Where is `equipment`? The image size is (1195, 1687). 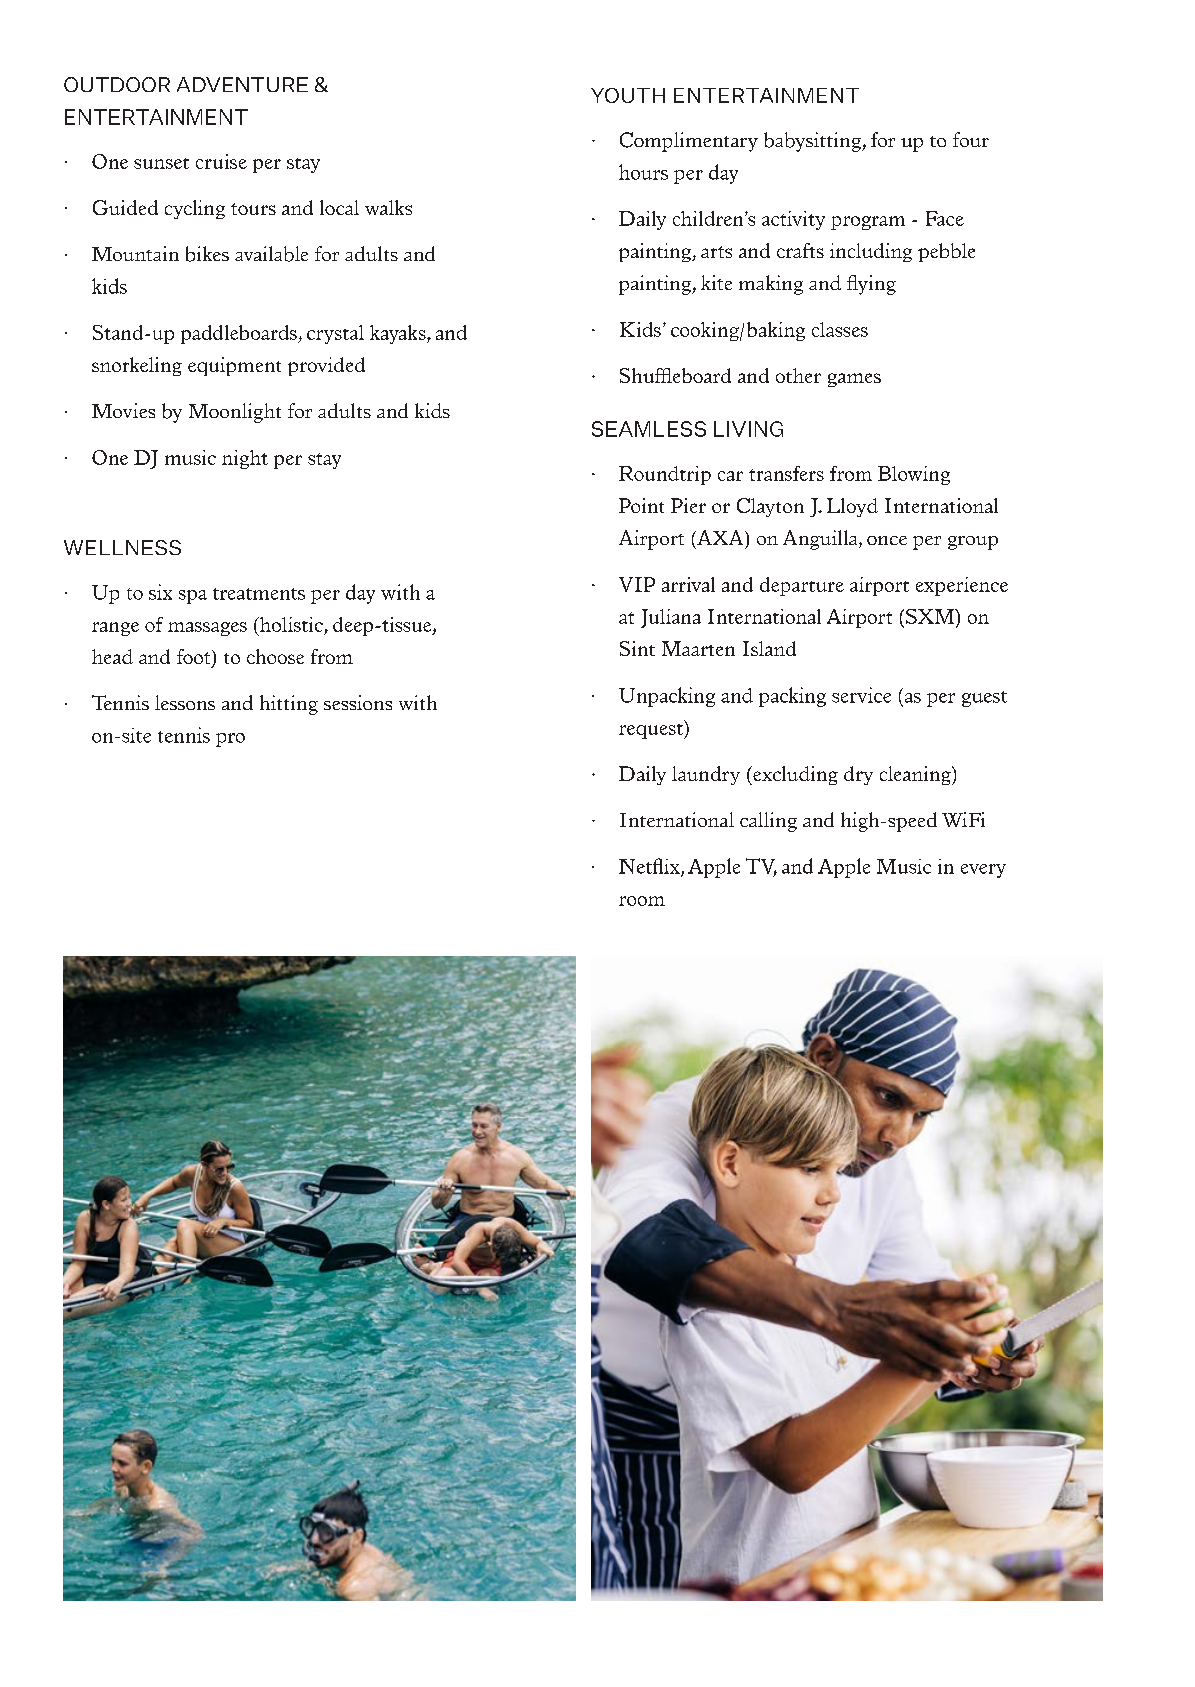
equipment is located at coordinates (234, 366).
